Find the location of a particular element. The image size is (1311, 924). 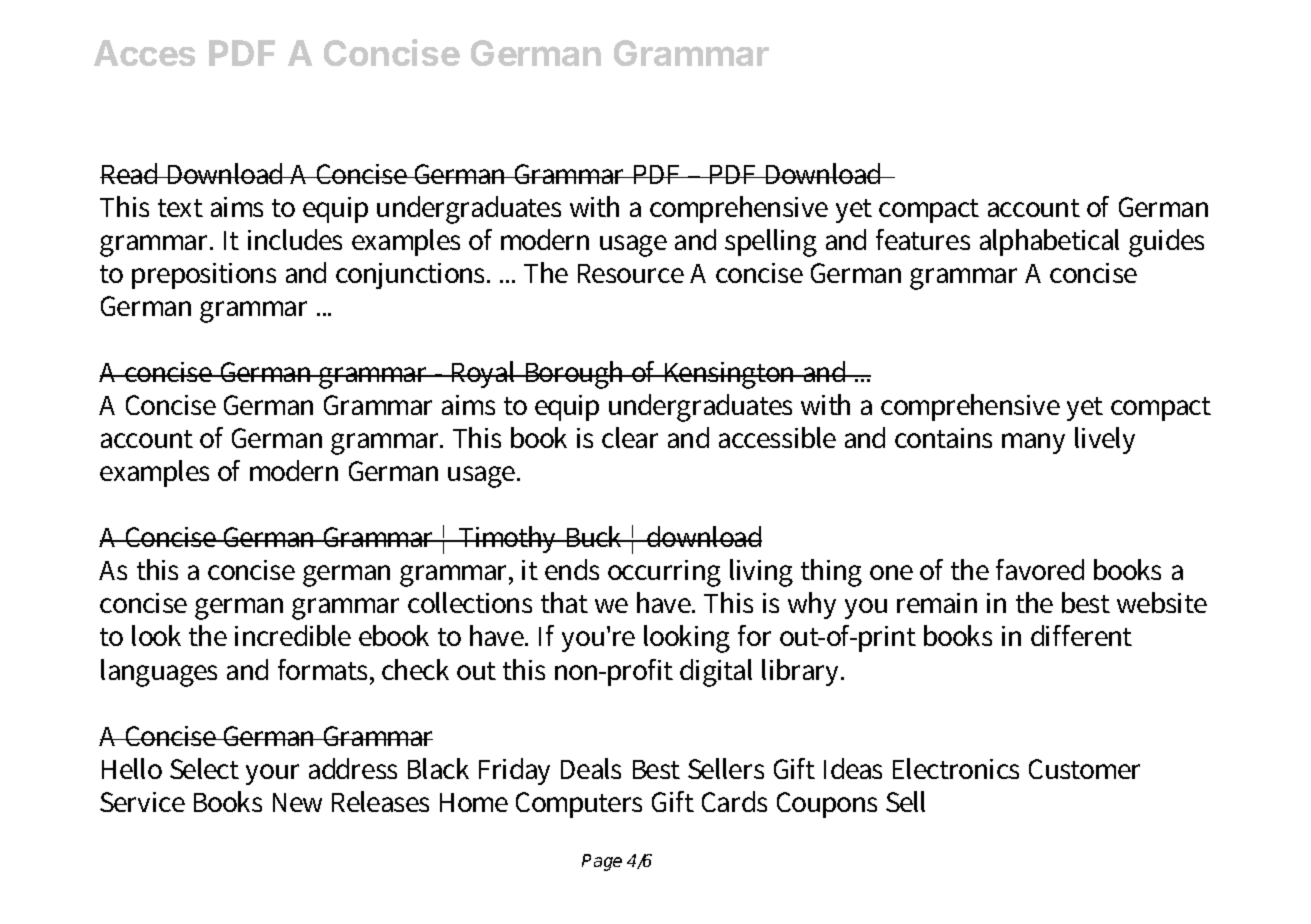

spelling is located at coordinates (771, 243).
